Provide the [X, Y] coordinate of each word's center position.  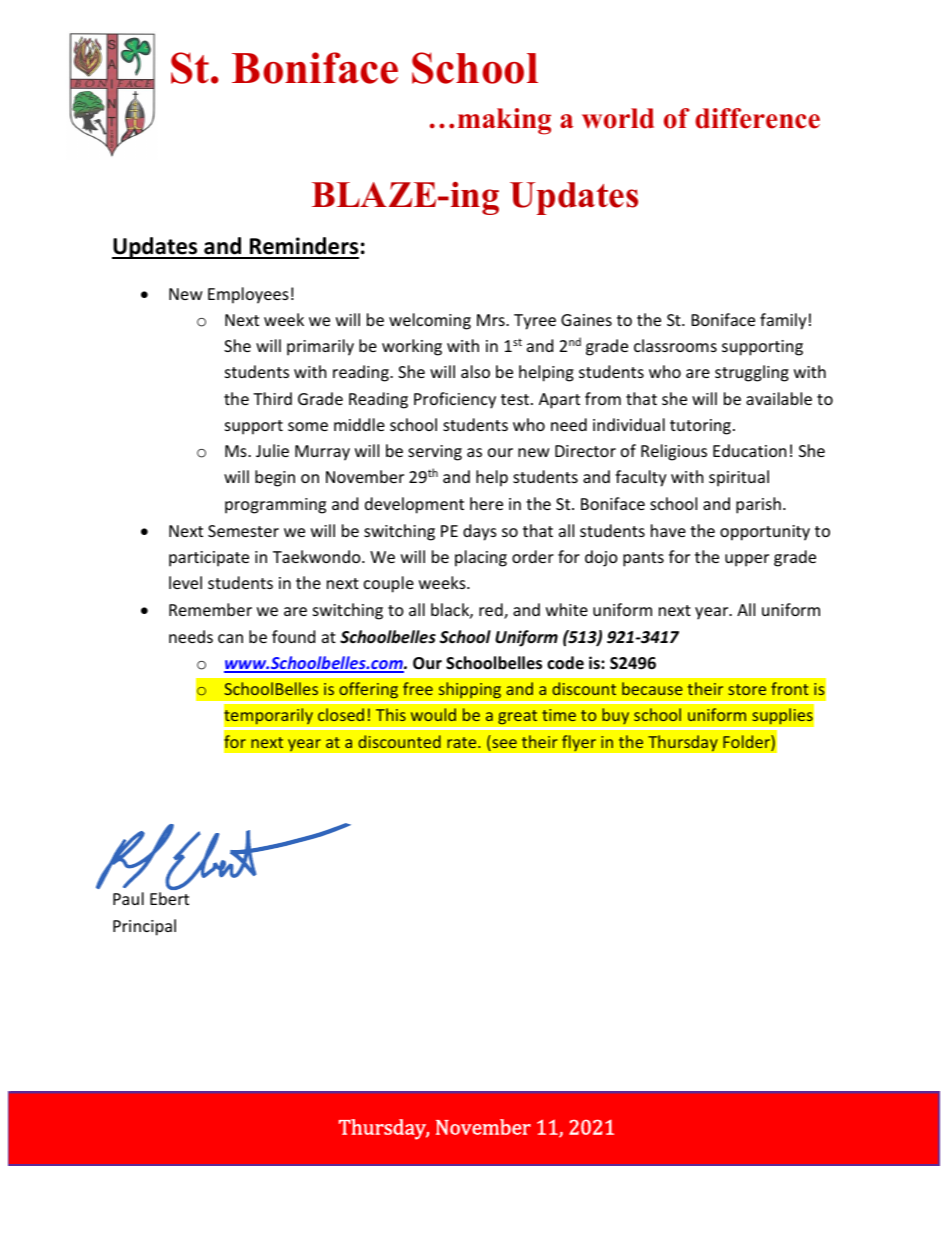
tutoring [700, 427]
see [503, 745]
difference [757, 118]
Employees [248, 295]
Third [272, 398]
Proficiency [455, 400]
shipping [469, 690]
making [504, 121]
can [230, 638]
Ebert [169, 898]
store [747, 689]
